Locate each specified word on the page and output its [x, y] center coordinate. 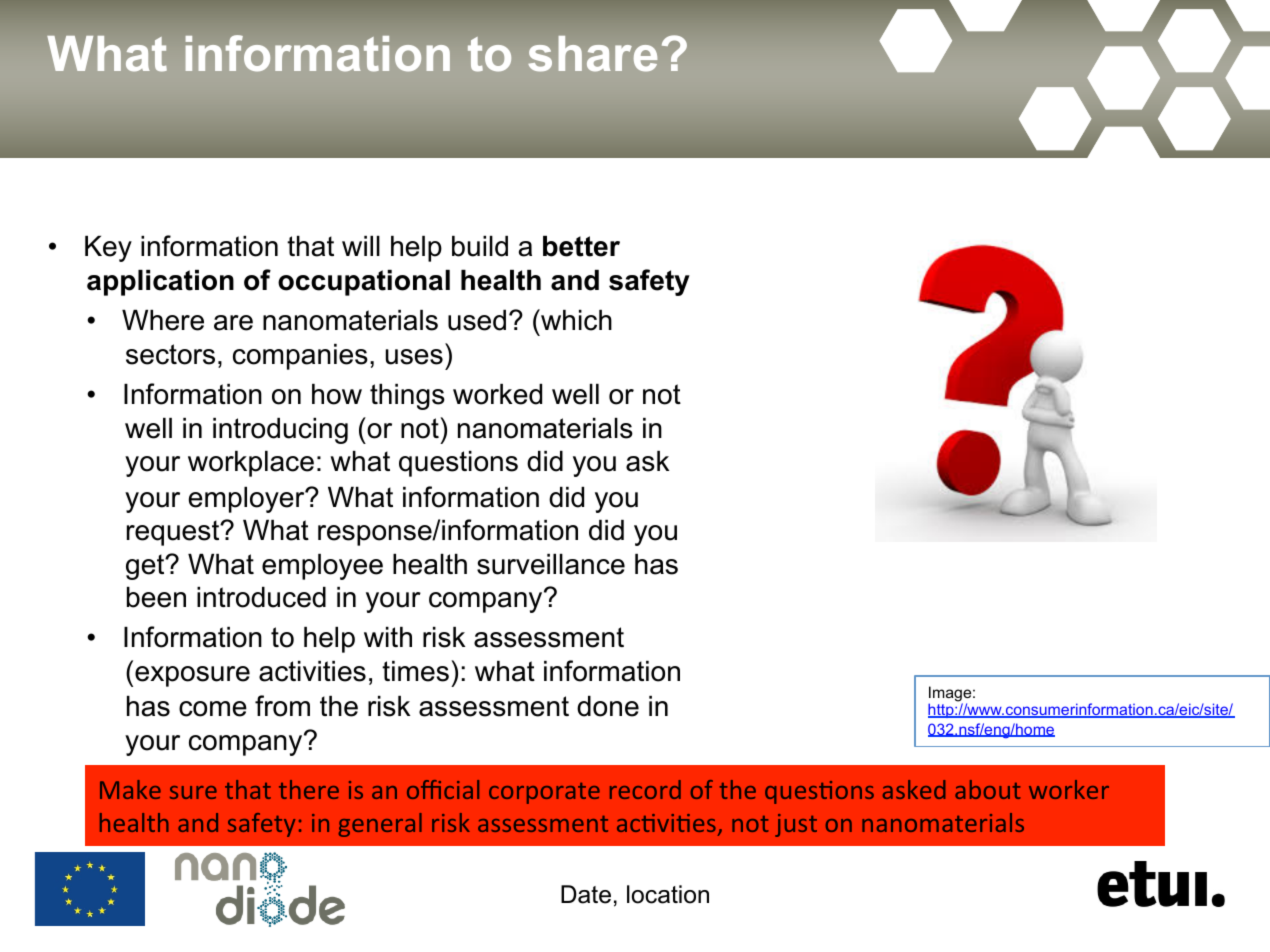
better [581, 246]
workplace [251, 464]
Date [586, 894]
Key [108, 249]
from [282, 706]
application [160, 283]
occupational [364, 283]
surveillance [551, 564]
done [608, 706]
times [415, 671]
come [213, 709]
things [407, 397]
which [575, 320]
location [668, 894]
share [593, 54]
